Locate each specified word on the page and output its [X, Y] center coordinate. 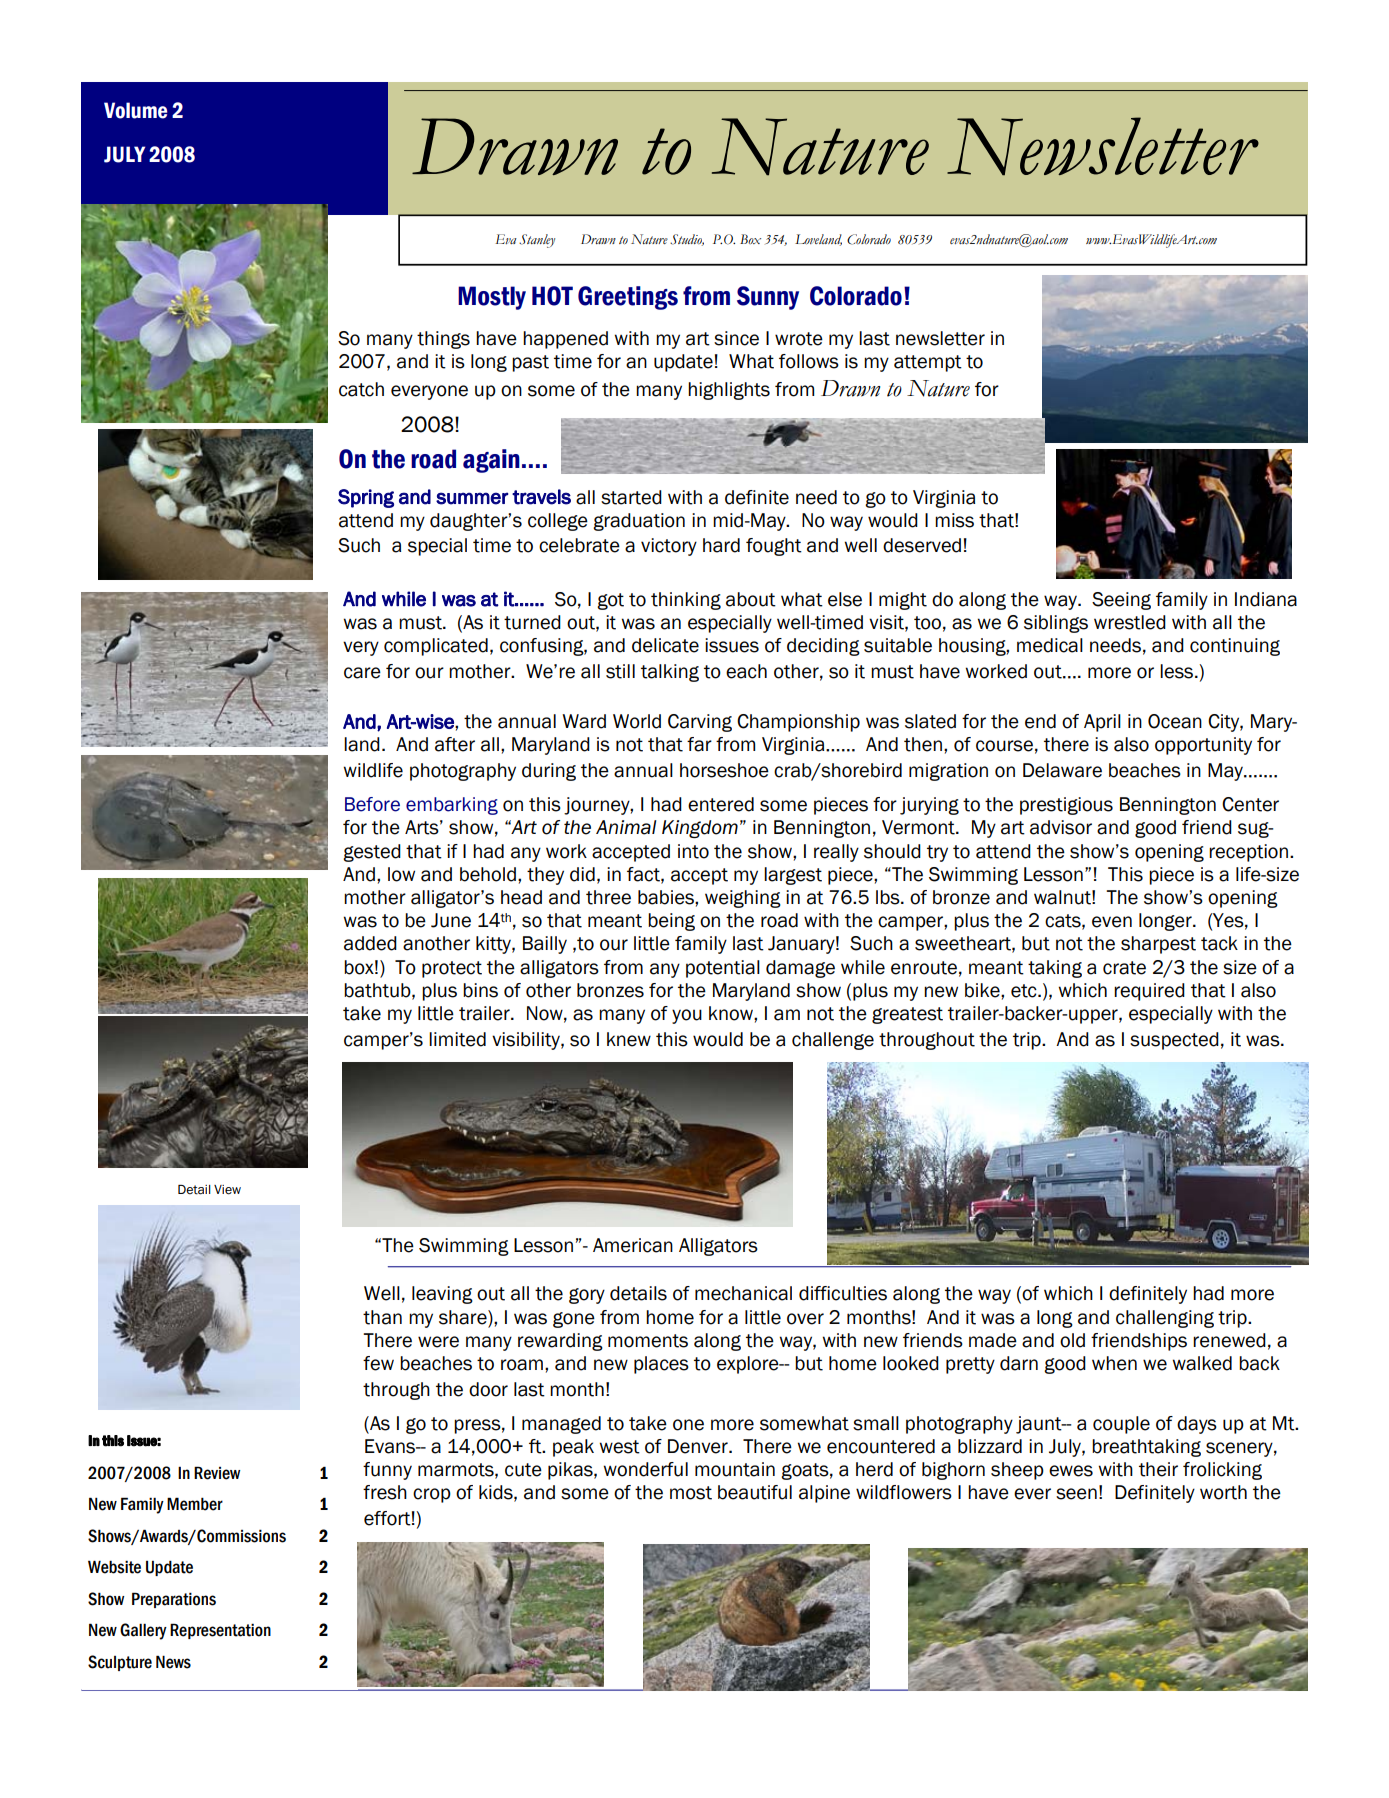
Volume [135, 110]
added [370, 943]
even [1112, 922]
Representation [220, 1631]
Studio [687, 240]
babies [667, 897]
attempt [928, 363]
